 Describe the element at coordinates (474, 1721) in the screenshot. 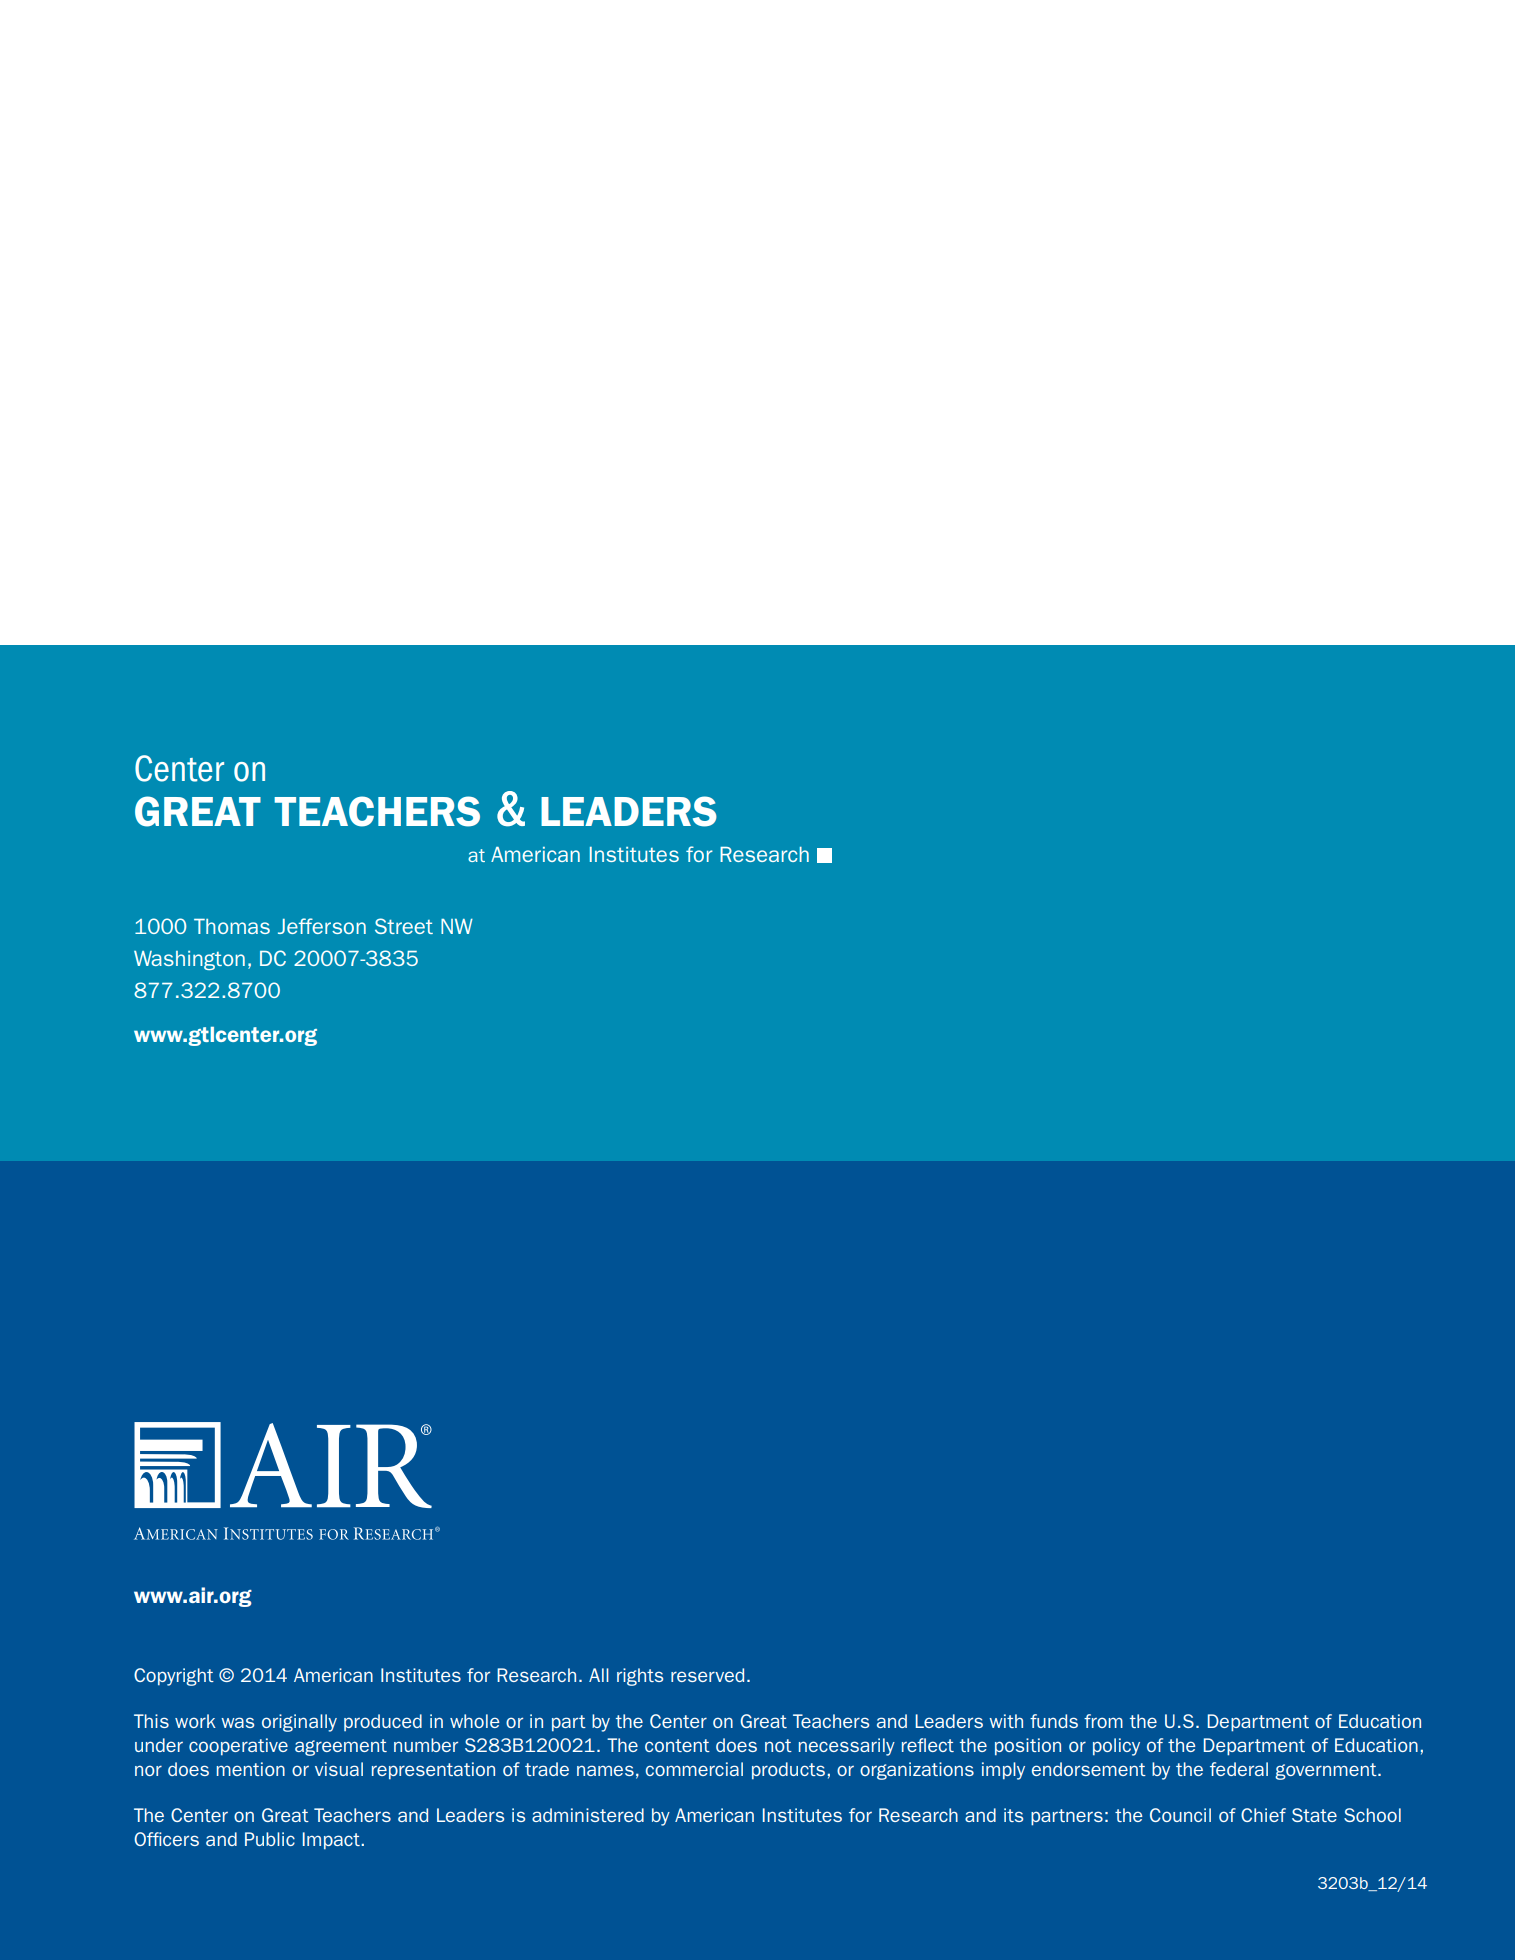

I see `whole` at that location.
